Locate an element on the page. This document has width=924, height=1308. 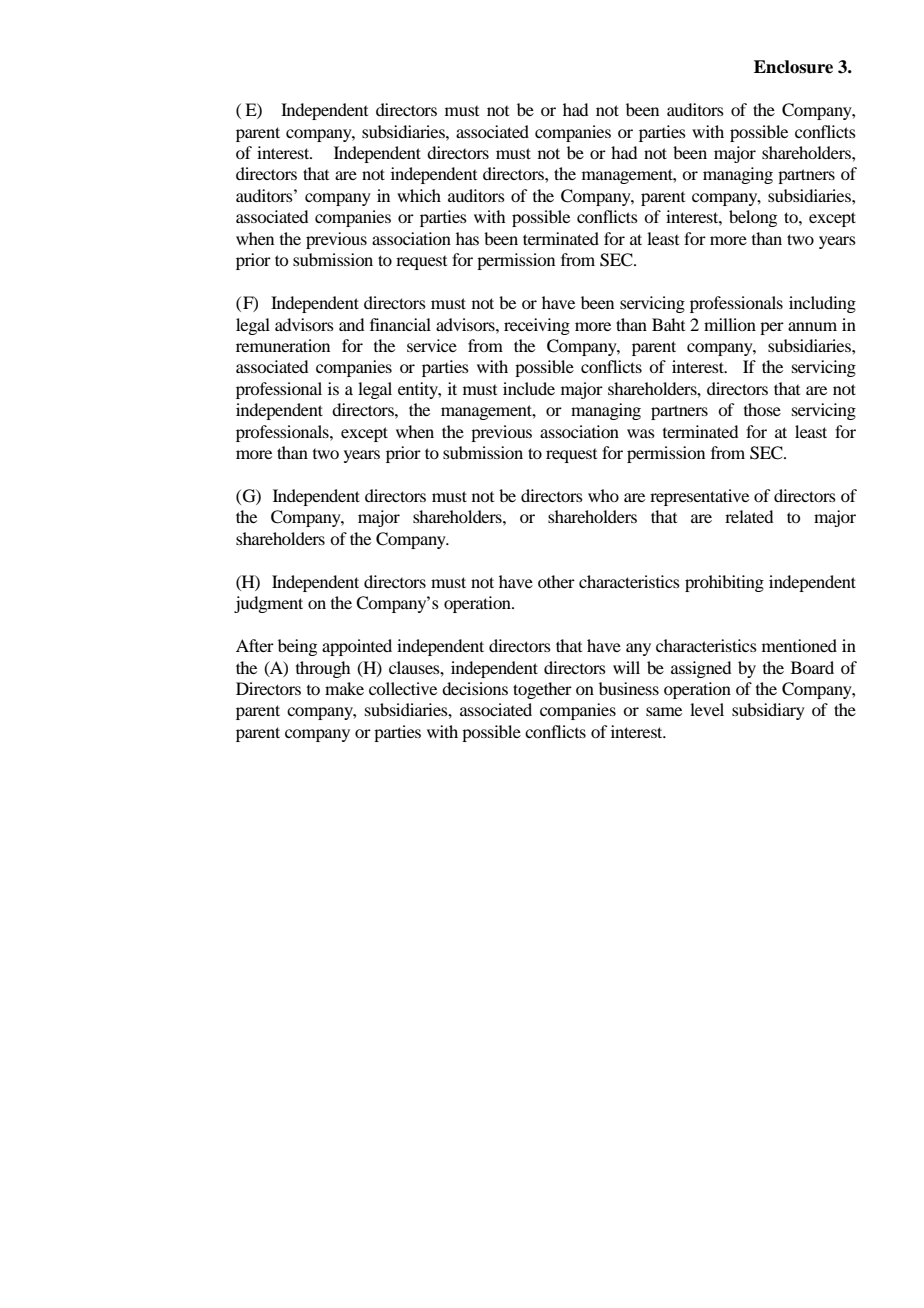
belong is located at coordinates (753, 218).
